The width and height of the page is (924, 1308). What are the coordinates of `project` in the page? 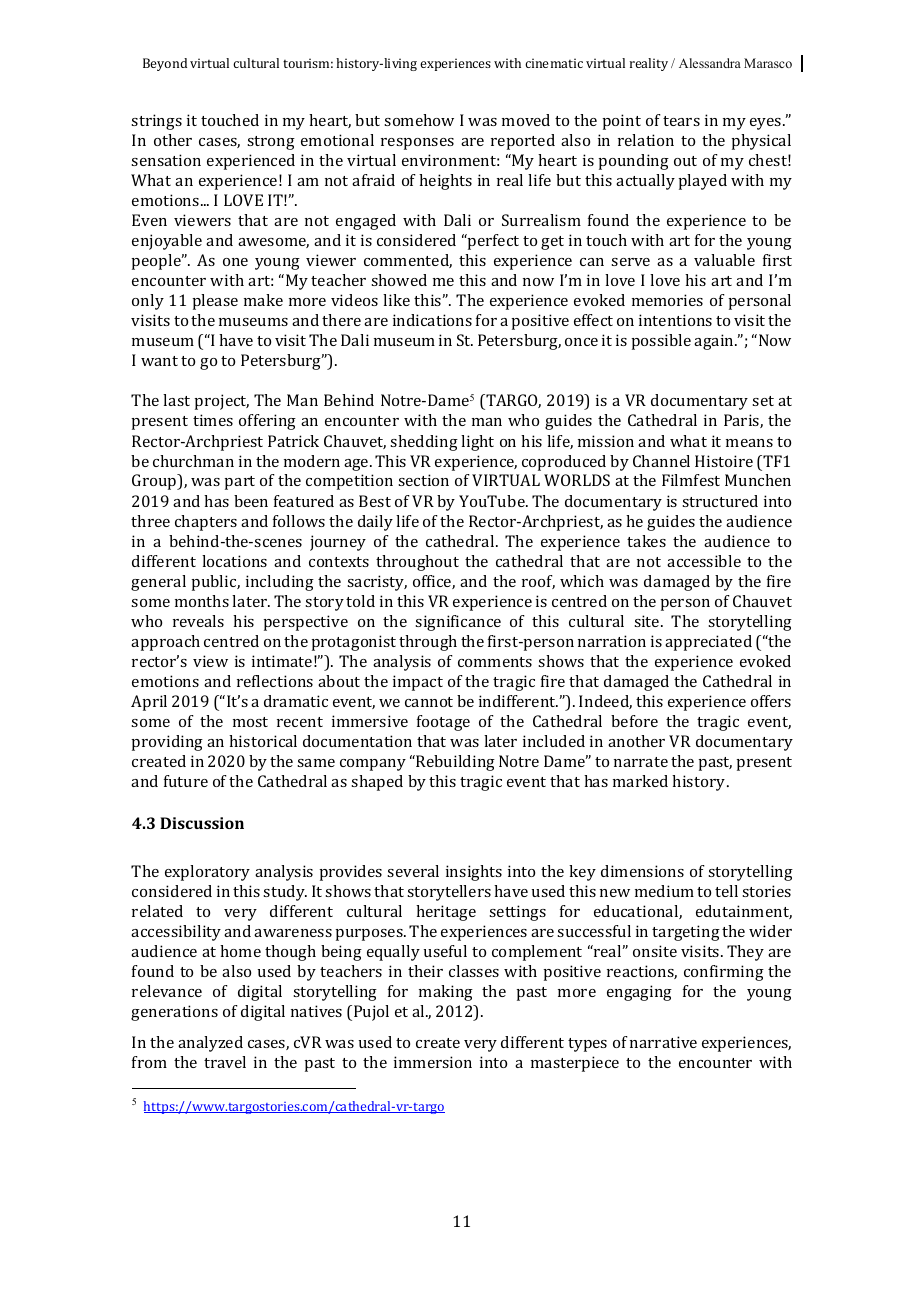 It's located at (221, 402).
